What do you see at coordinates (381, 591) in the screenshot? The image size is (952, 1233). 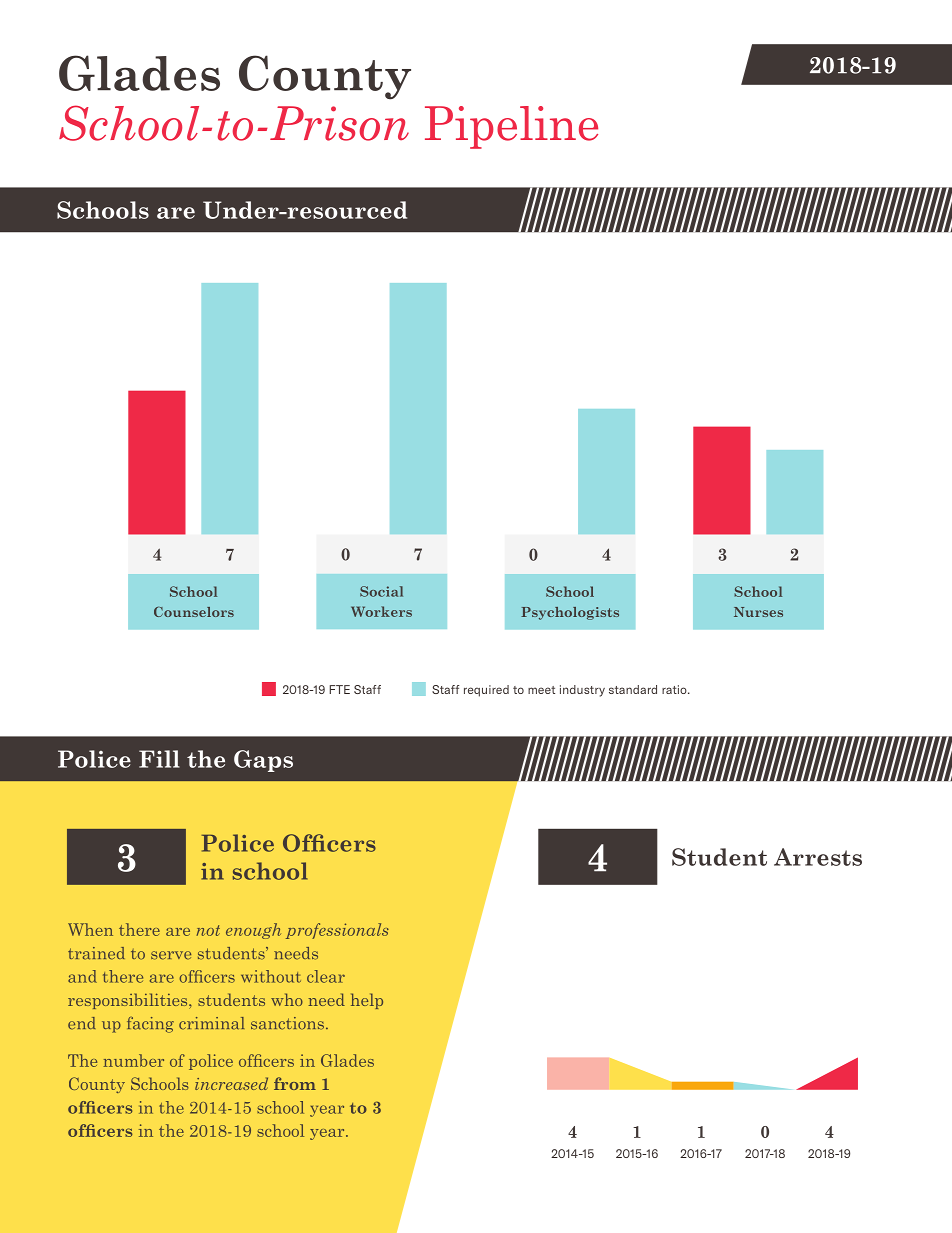 I see `Social` at bounding box center [381, 591].
